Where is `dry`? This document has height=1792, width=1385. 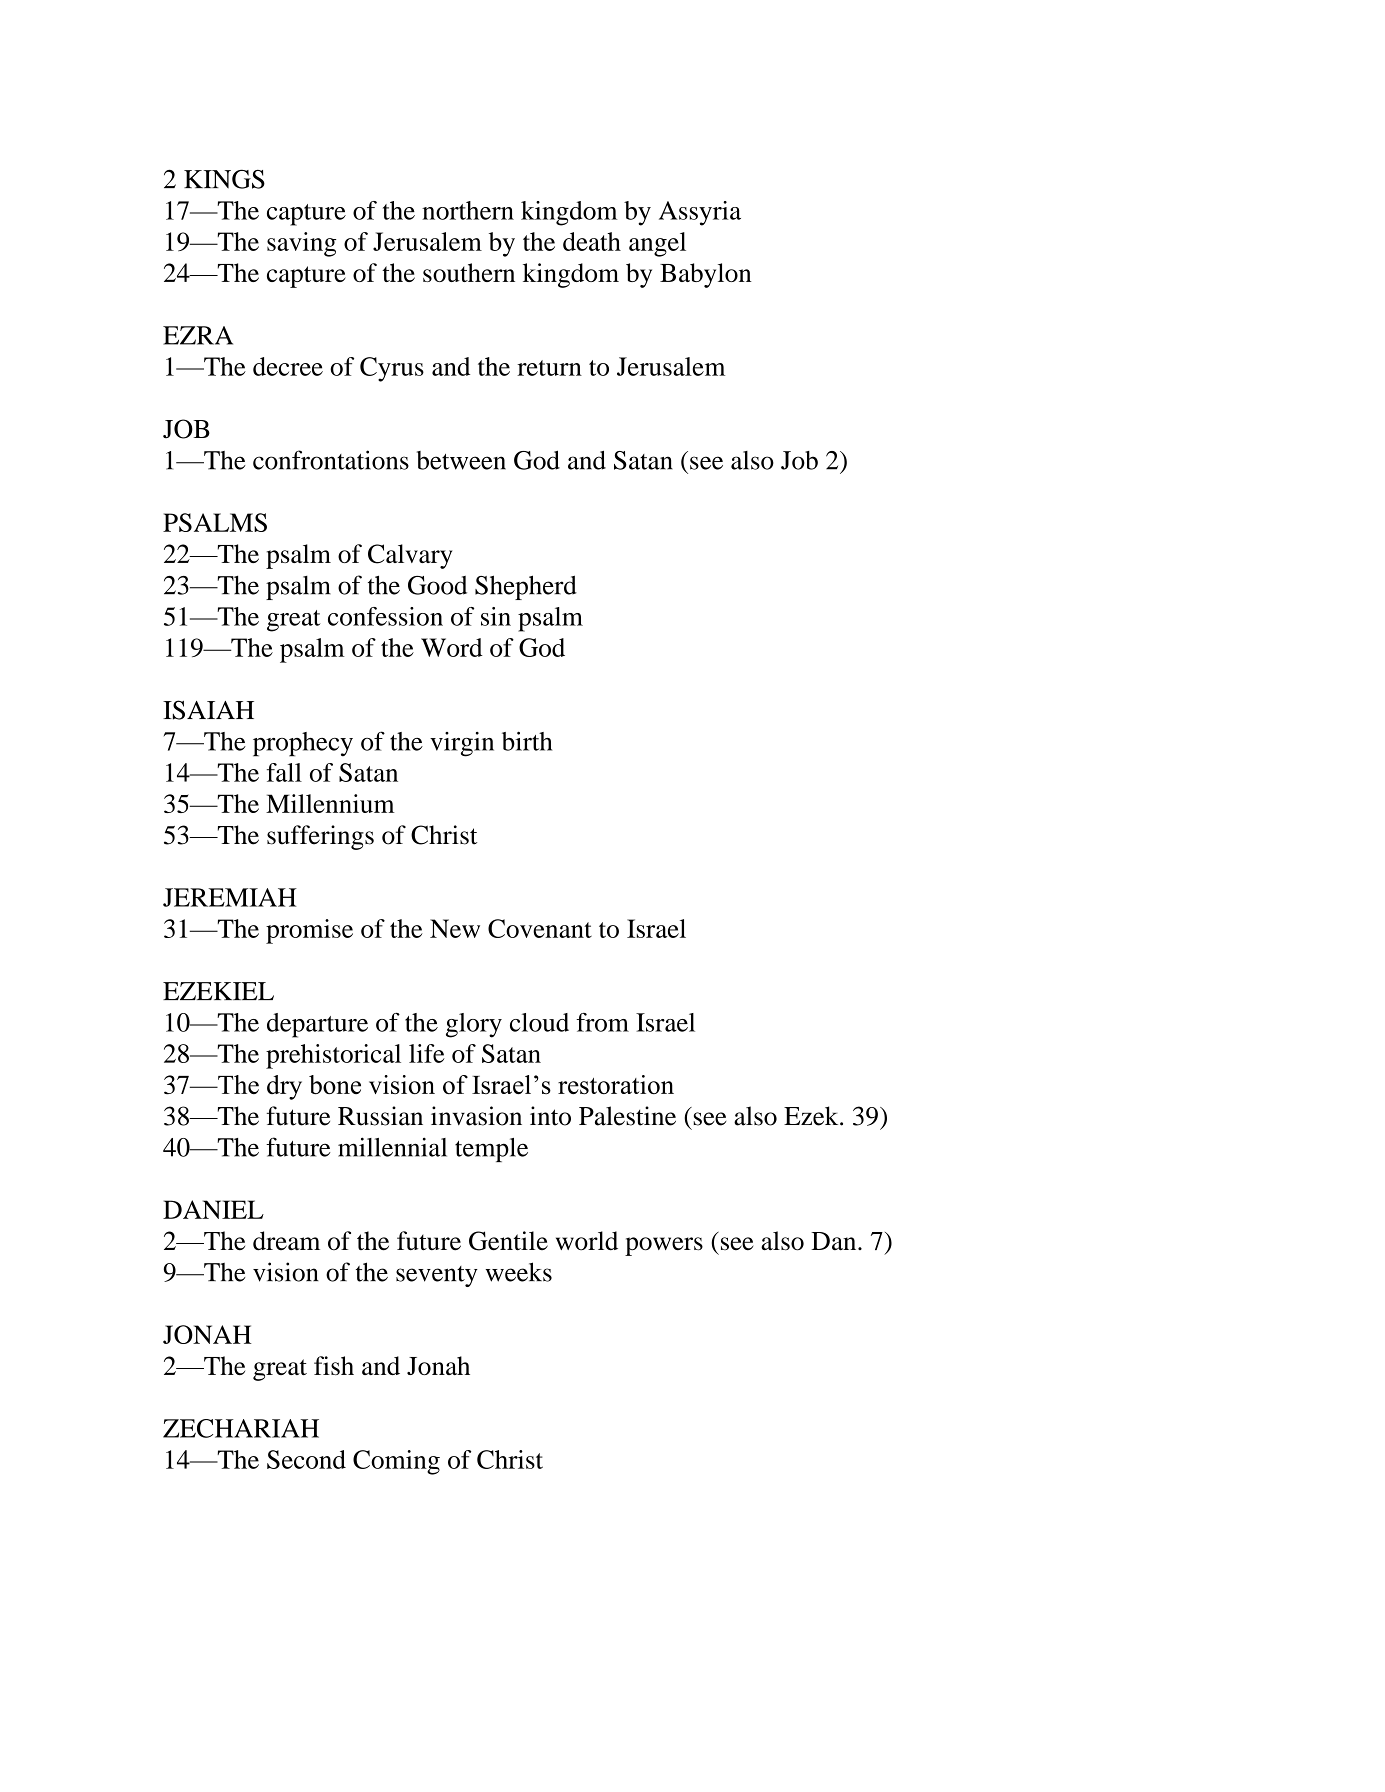
dry is located at coordinates (284, 1087).
